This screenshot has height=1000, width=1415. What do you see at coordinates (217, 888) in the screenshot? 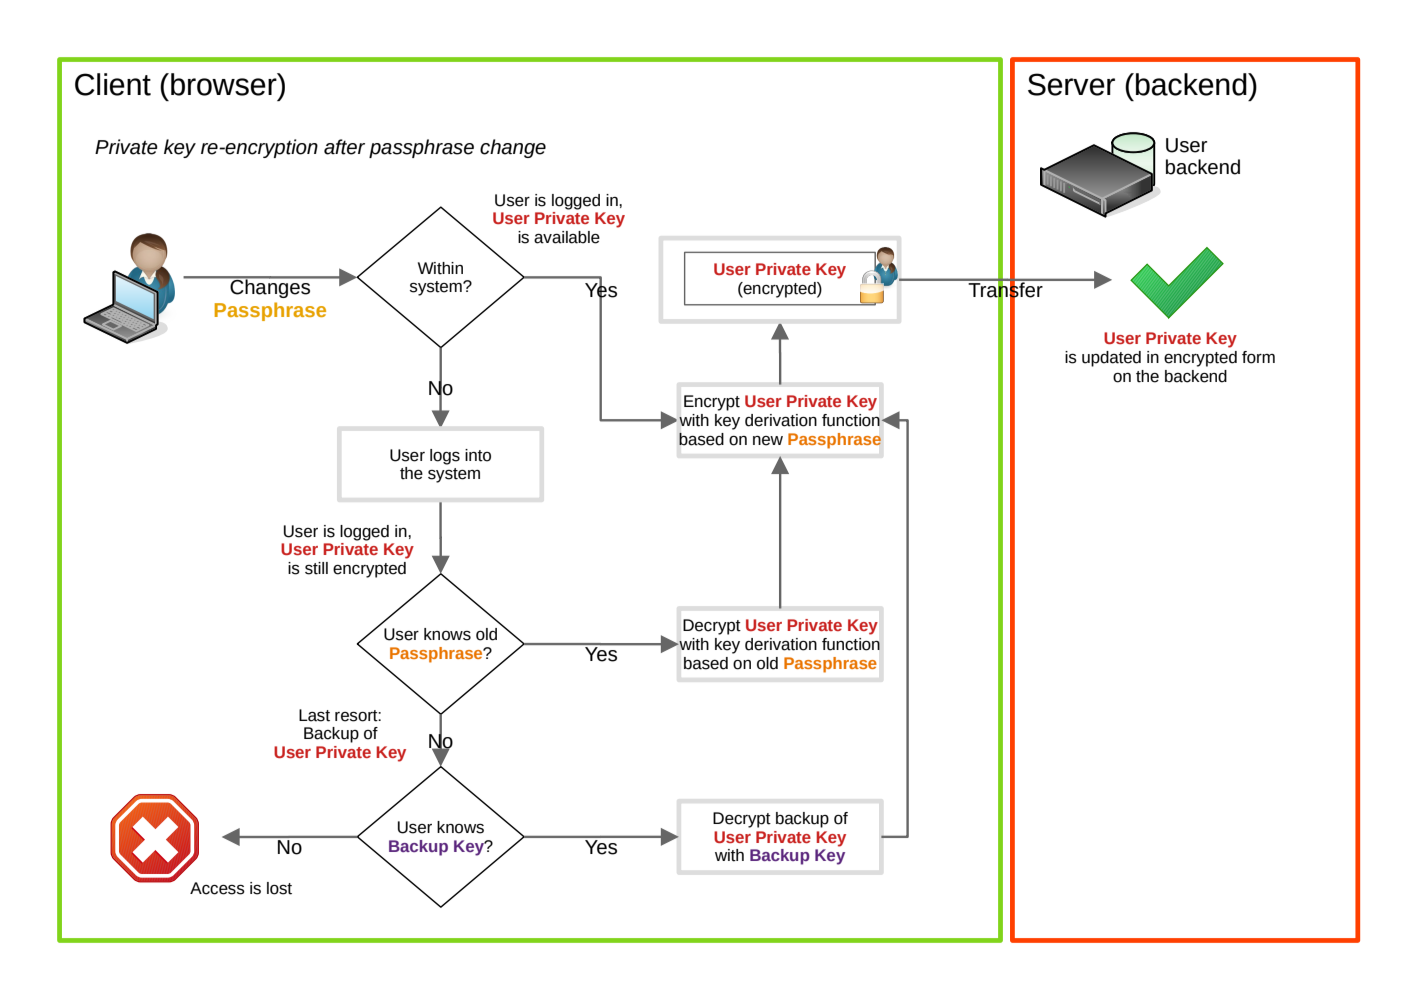
I see `Access` at bounding box center [217, 888].
